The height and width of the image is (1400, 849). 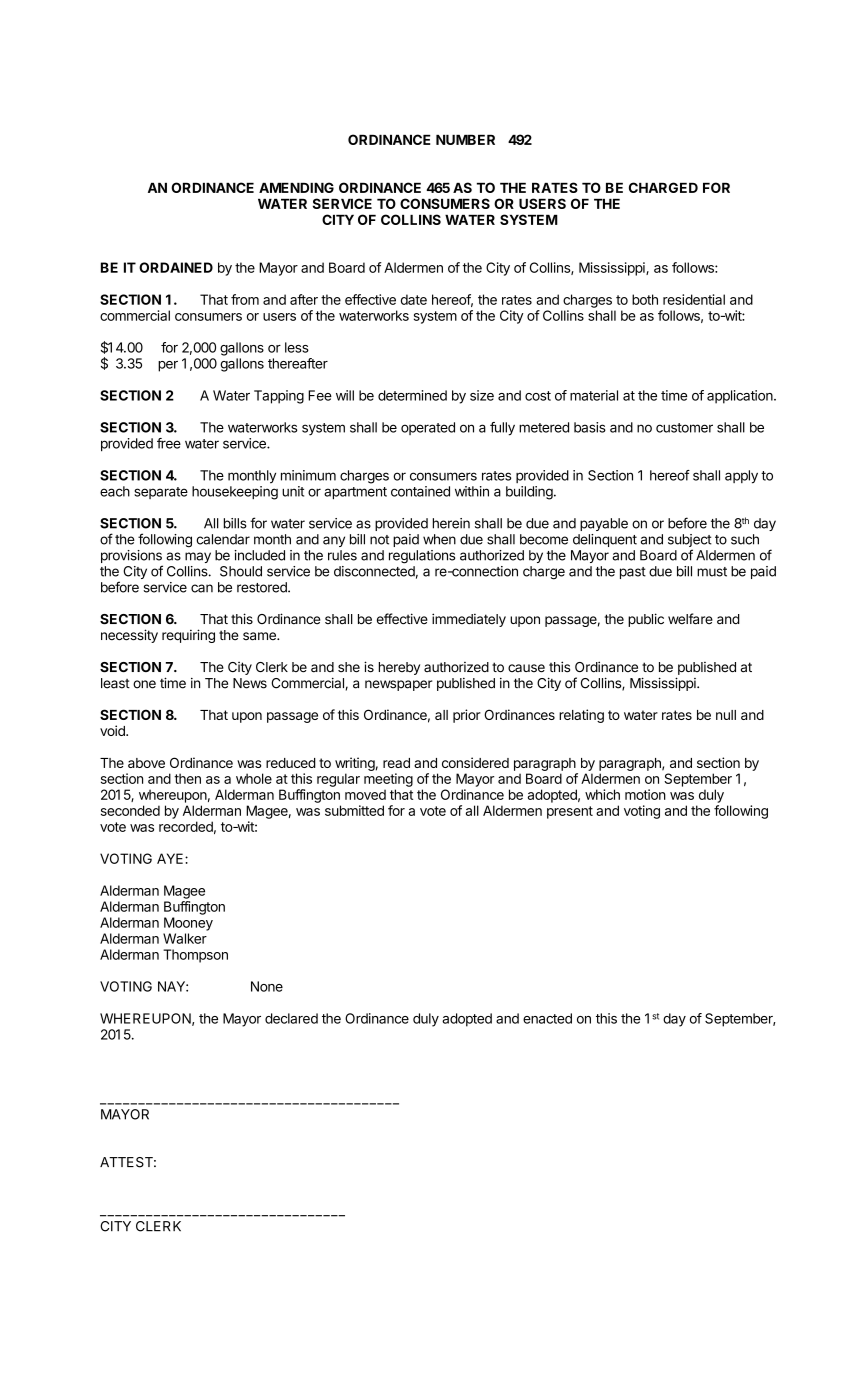 I want to click on meeting, so click(x=388, y=780).
